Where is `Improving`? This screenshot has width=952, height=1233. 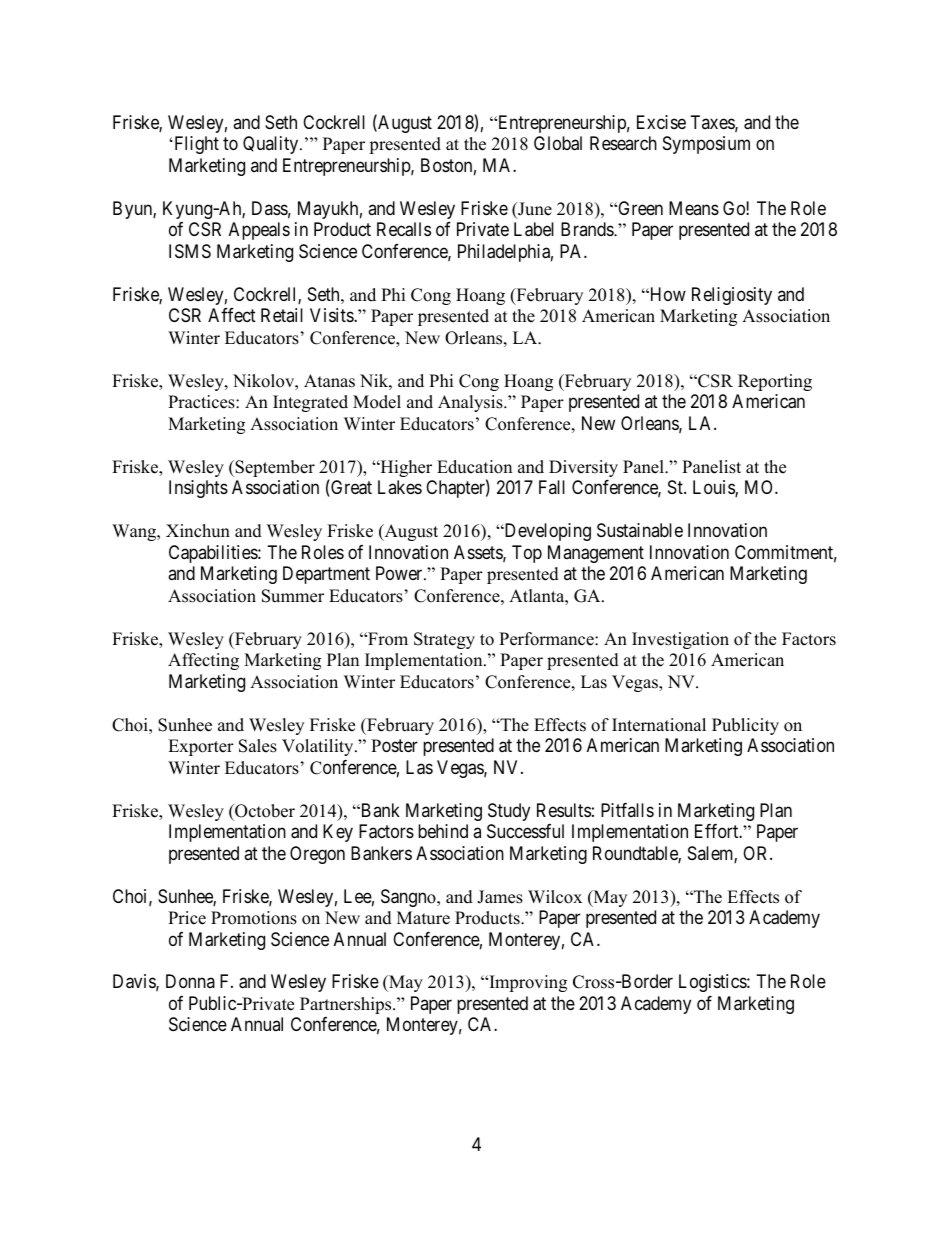
Improving is located at coordinates (527, 983).
